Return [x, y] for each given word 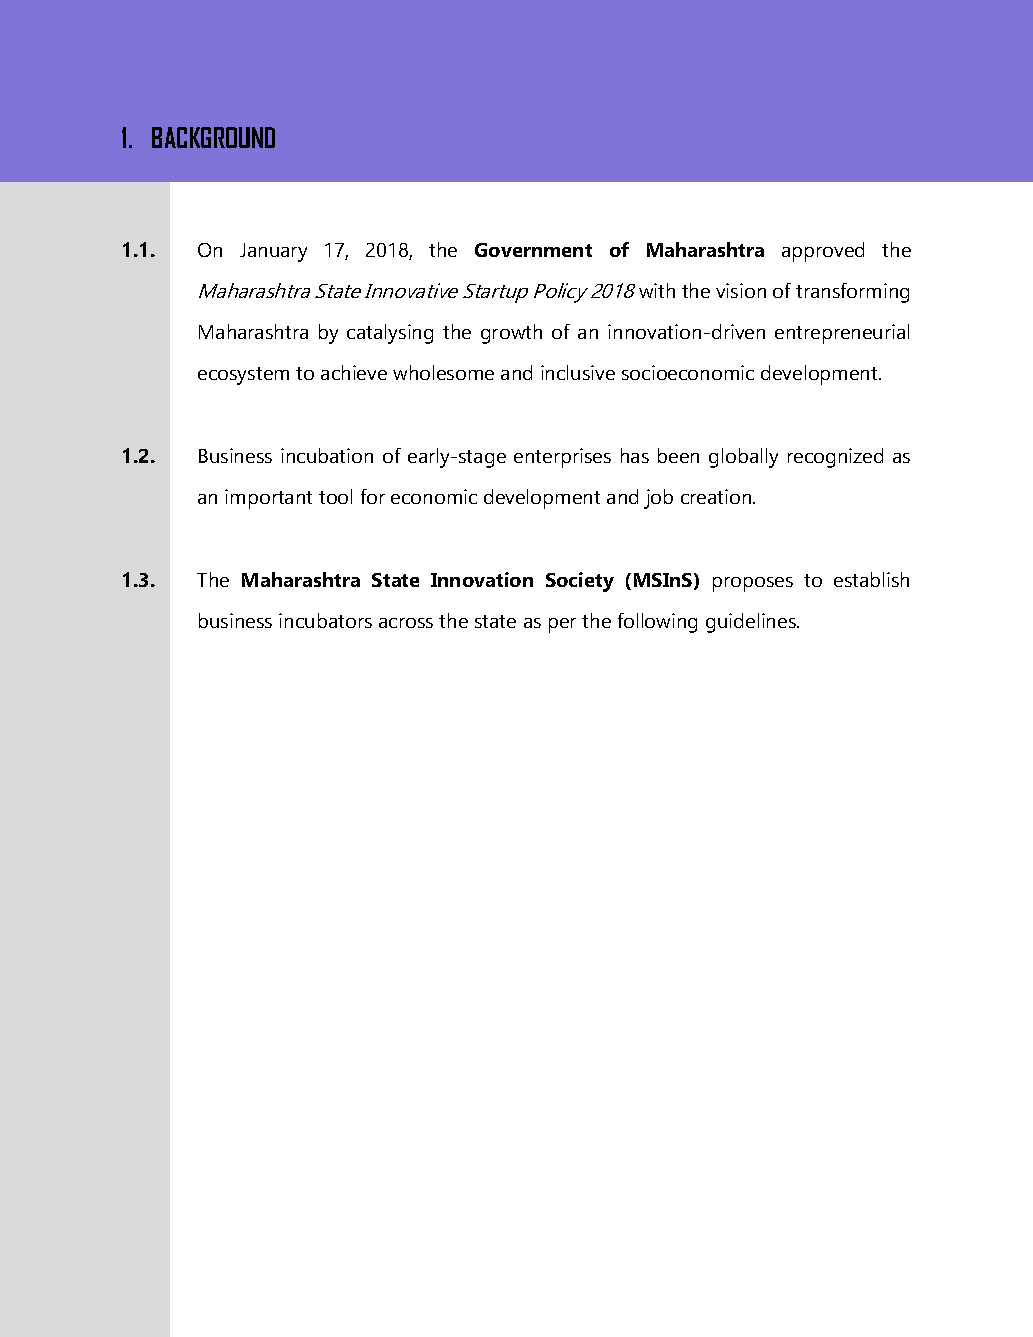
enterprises [562, 458]
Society [580, 582]
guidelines [752, 623]
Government [533, 250]
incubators [325, 620]
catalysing [390, 334]
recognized [835, 458]
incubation [327, 455]
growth [511, 334]
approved [823, 252]
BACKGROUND [213, 137]
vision [741, 290]
